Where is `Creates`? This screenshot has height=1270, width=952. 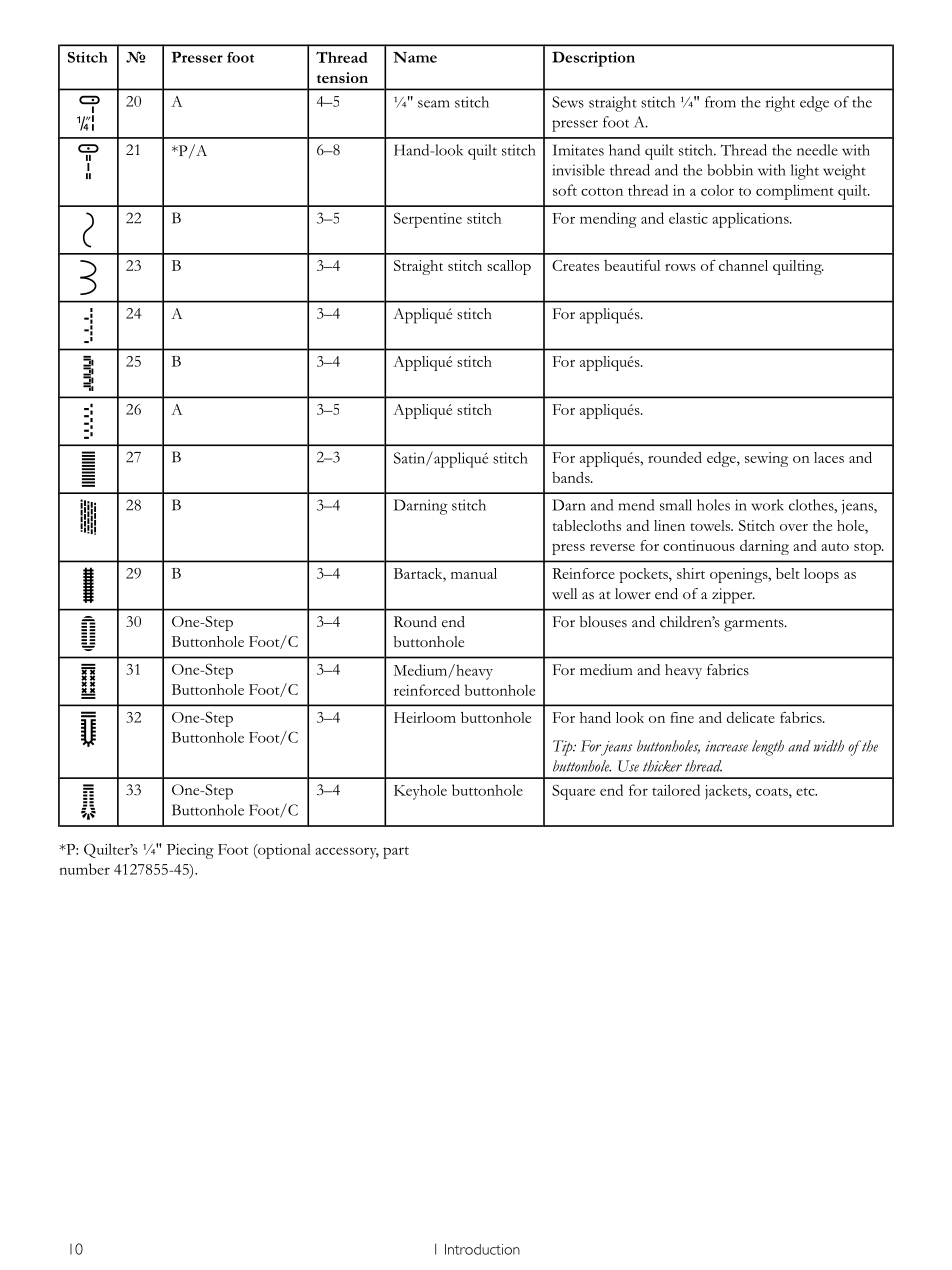 Creates is located at coordinates (575, 265).
